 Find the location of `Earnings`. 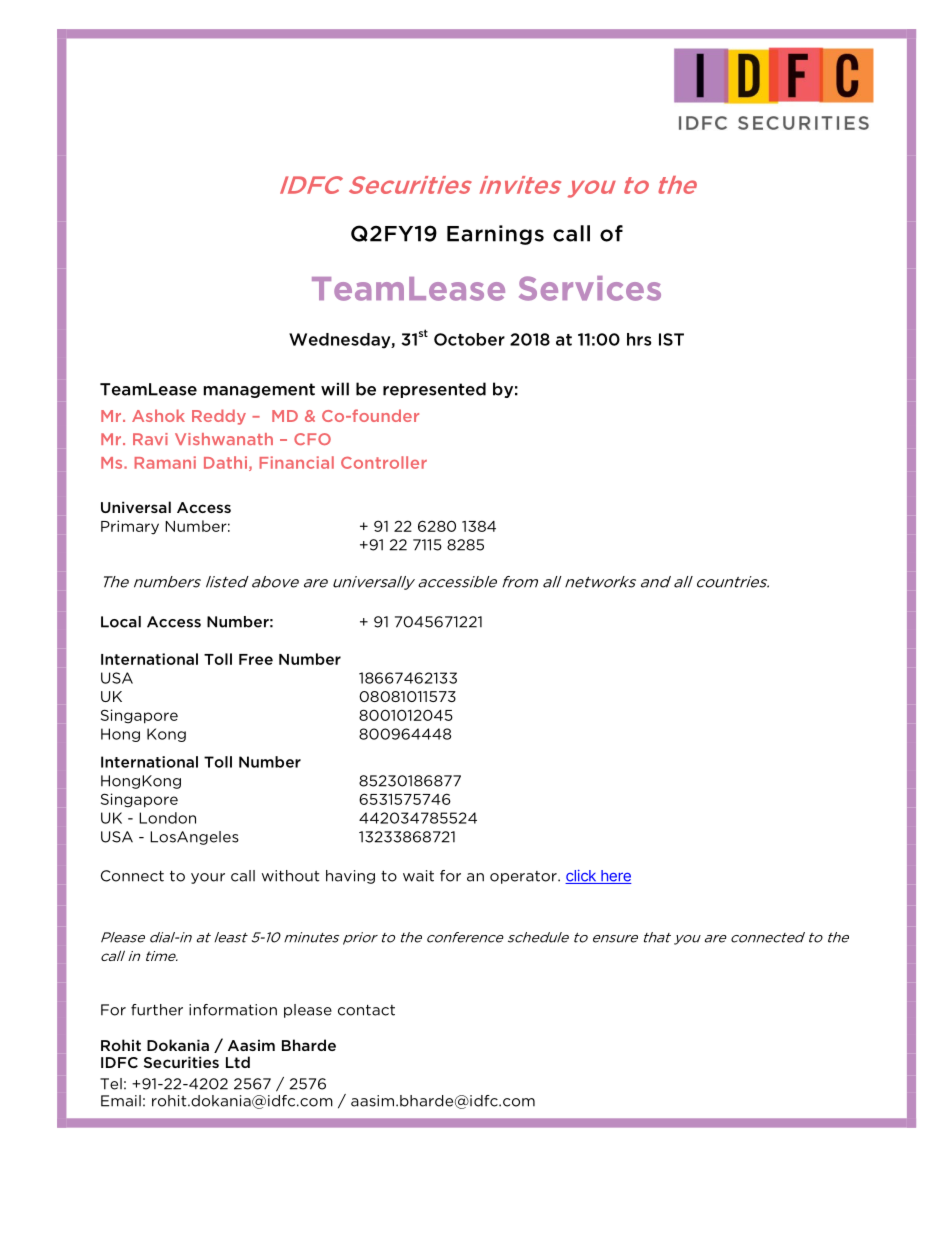

Earnings is located at coordinates (495, 235).
